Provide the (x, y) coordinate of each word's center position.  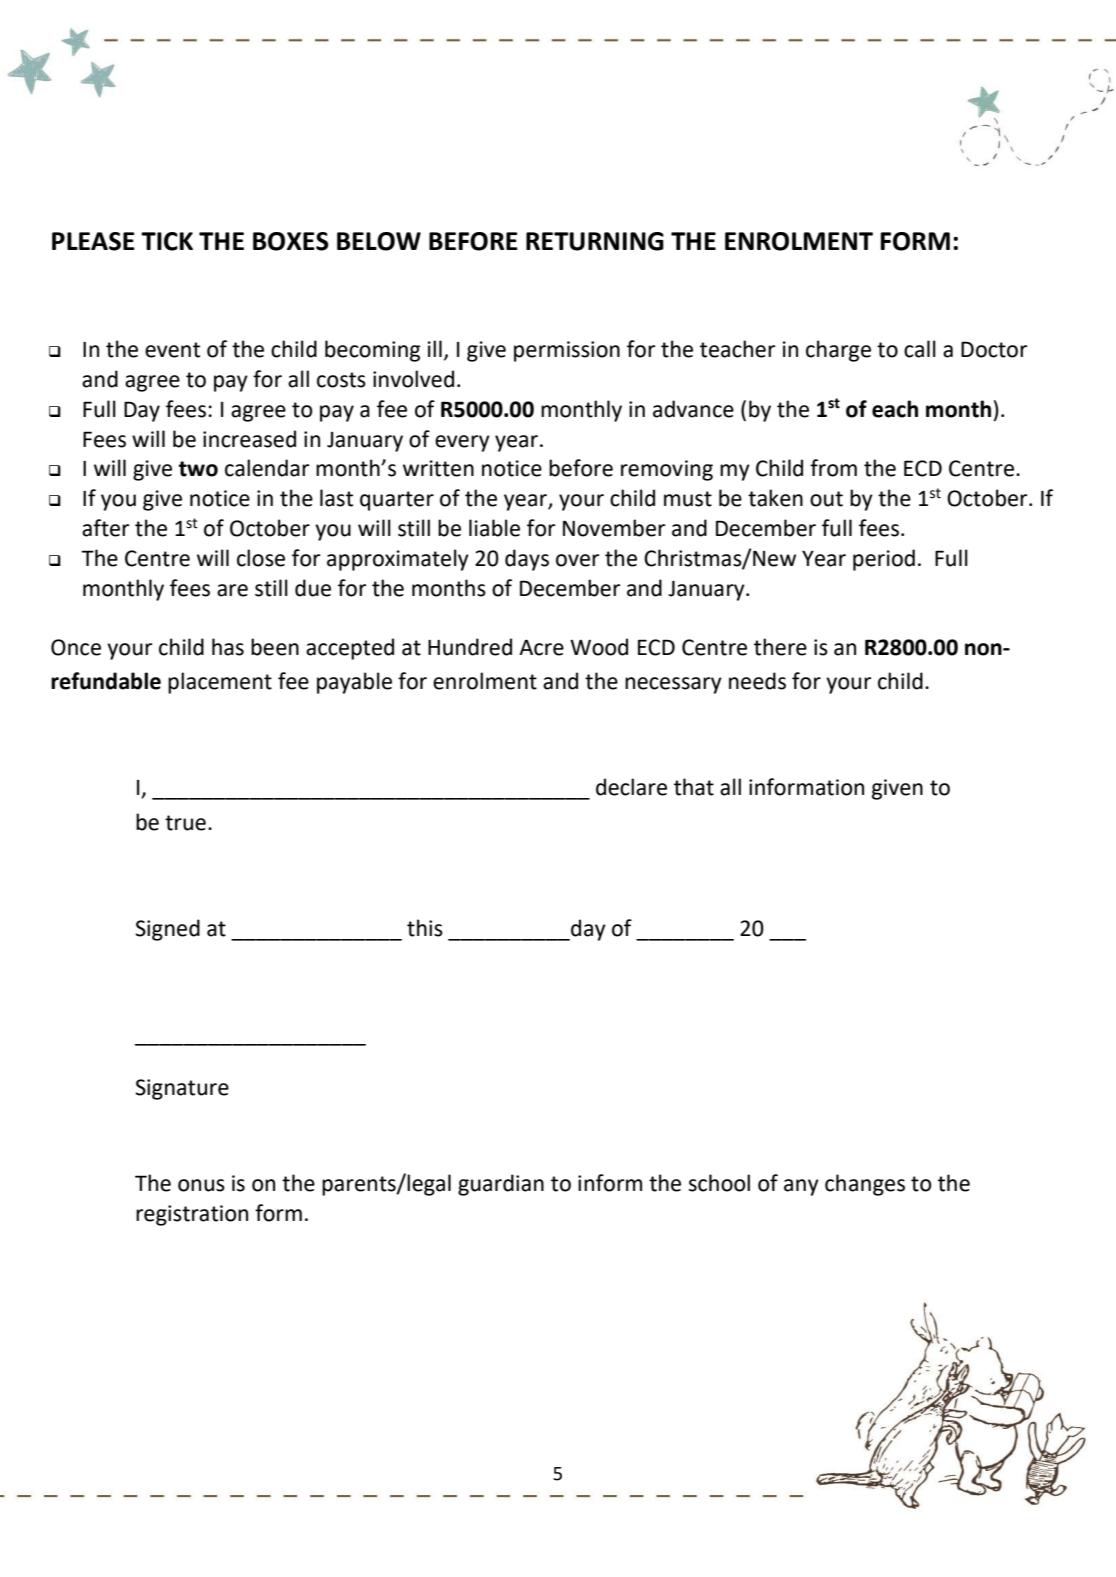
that (694, 787)
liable (494, 528)
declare (631, 787)
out (826, 499)
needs (757, 681)
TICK (167, 241)
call (920, 349)
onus (201, 1185)
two (198, 469)
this (425, 928)
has (228, 647)
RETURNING (595, 241)
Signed (167, 930)
